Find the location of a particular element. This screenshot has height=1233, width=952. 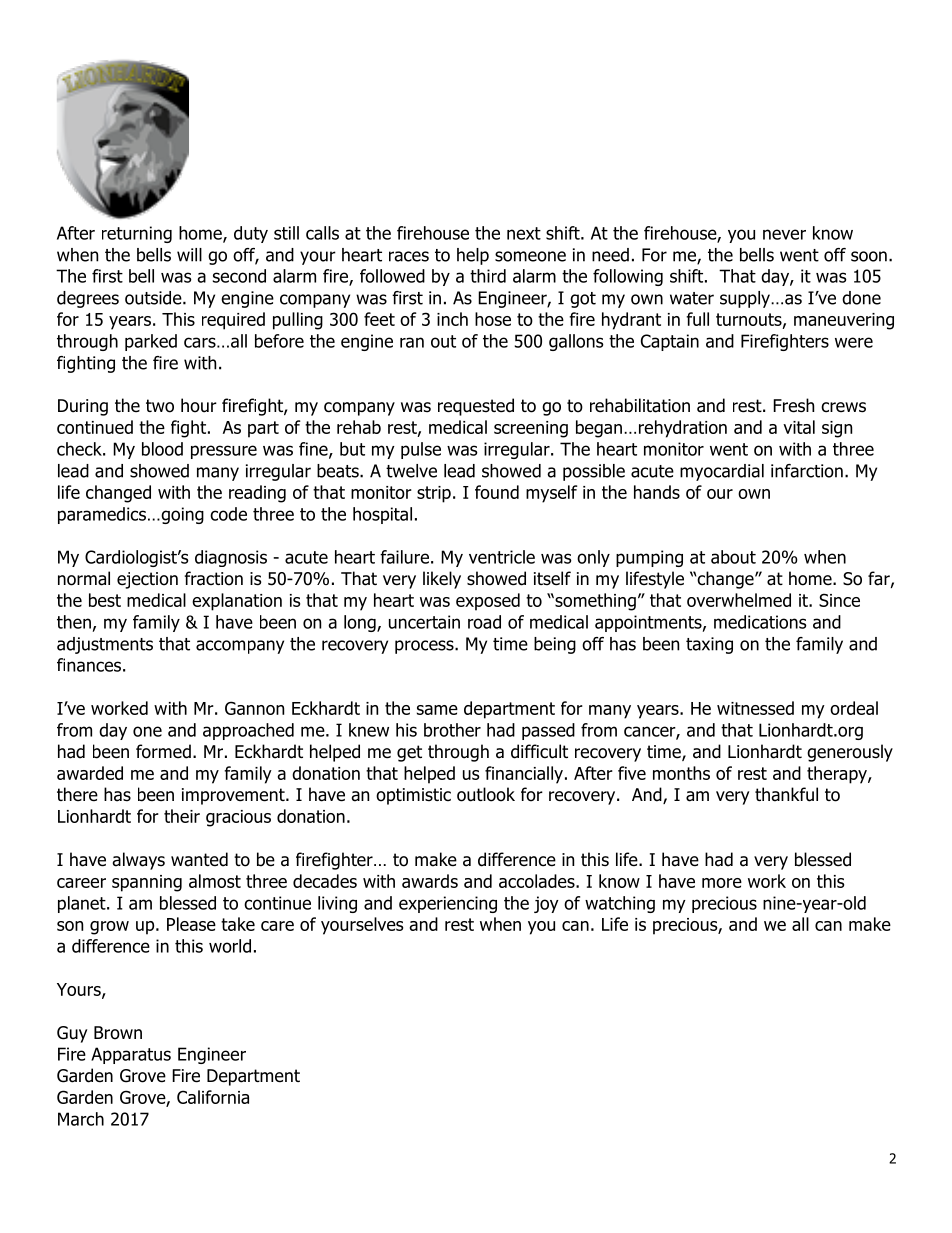

outlook is located at coordinates (486, 794).
